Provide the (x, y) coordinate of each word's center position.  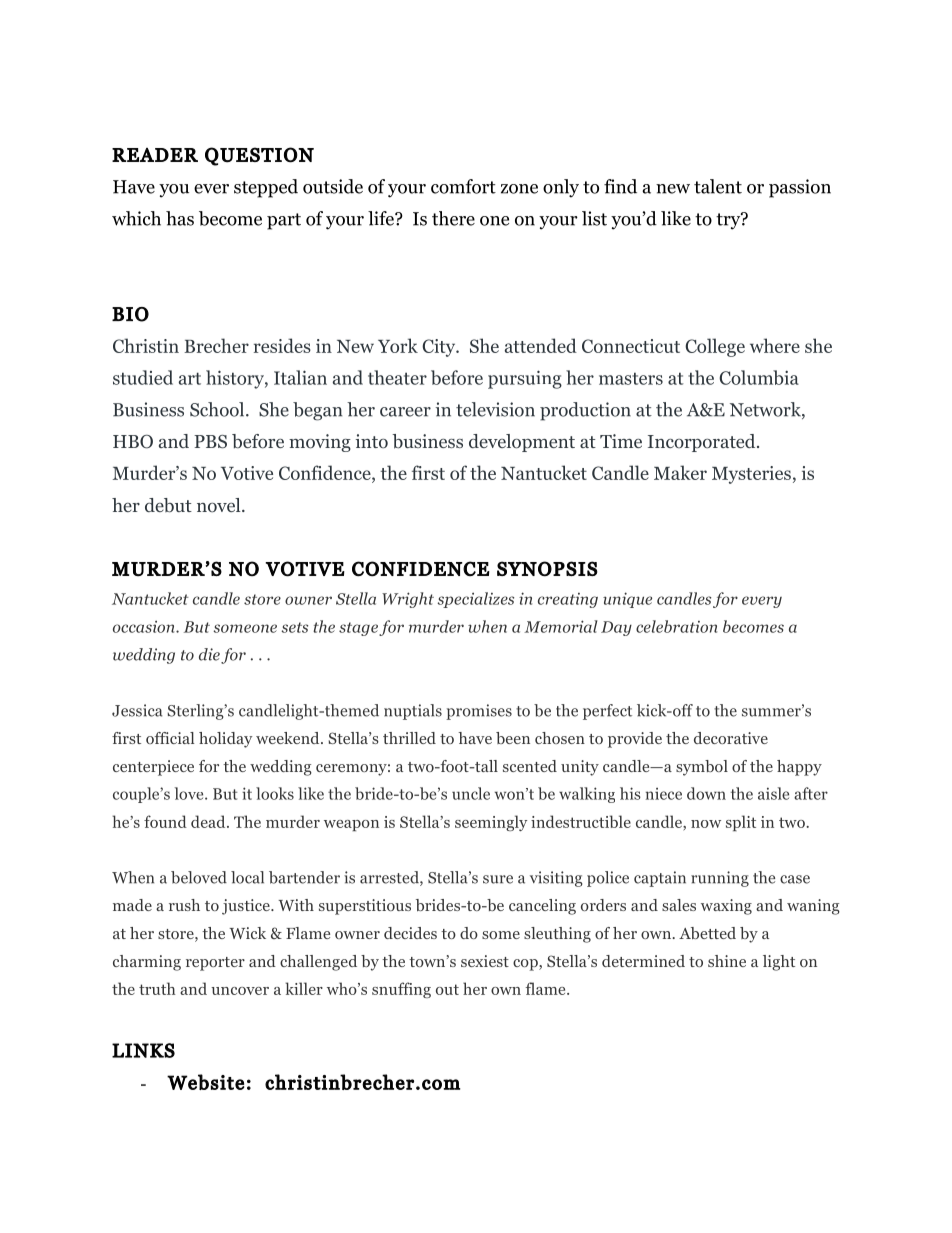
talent (718, 186)
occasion (145, 626)
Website (205, 1082)
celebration (676, 626)
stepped (266, 188)
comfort (463, 186)
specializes (475, 600)
